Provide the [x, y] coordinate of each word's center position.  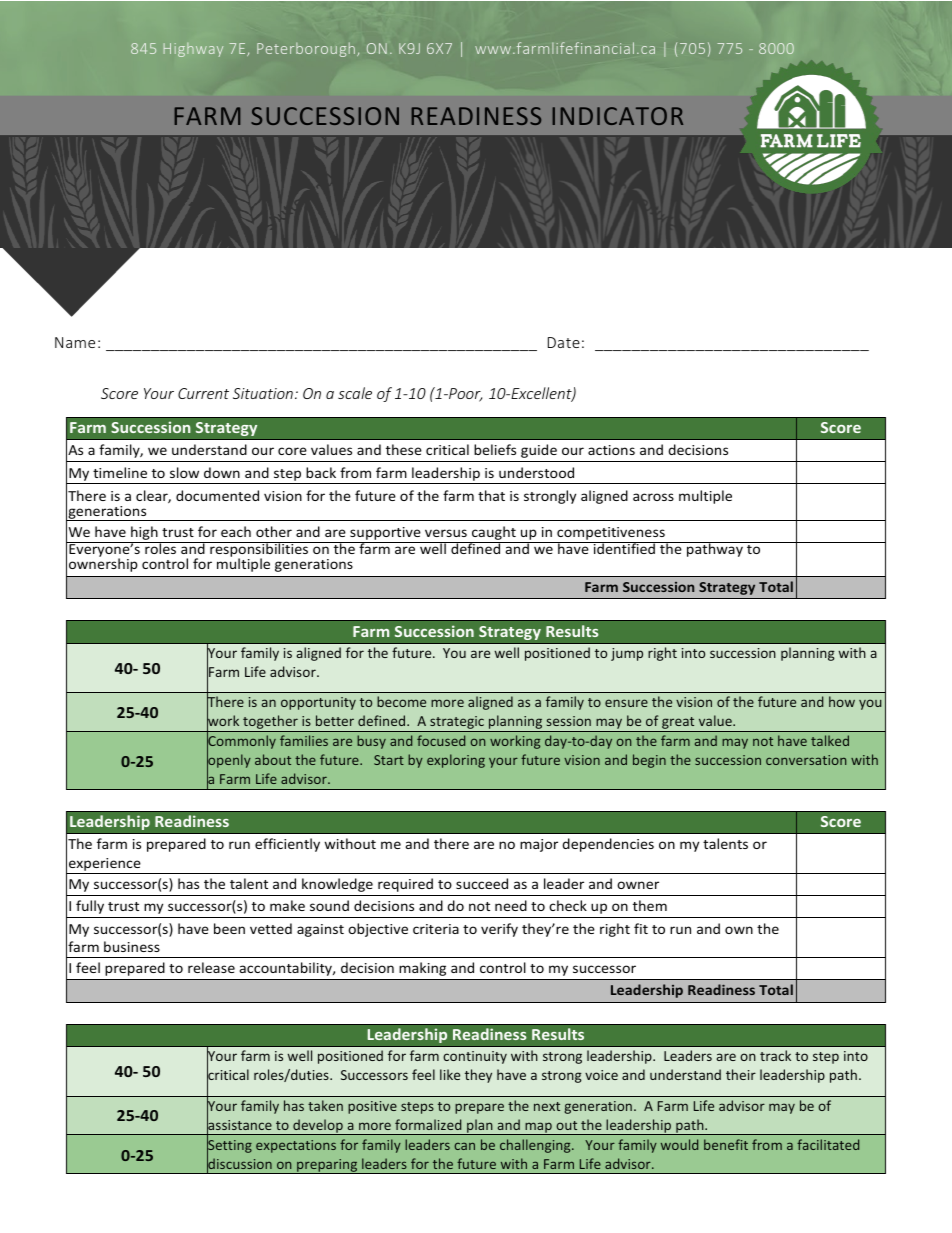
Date [564, 342]
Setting [229, 1146]
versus [446, 533]
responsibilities [259, 551]
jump [627, 654]
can [465, 1146]
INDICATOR [617, 116]
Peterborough [306, 49]
